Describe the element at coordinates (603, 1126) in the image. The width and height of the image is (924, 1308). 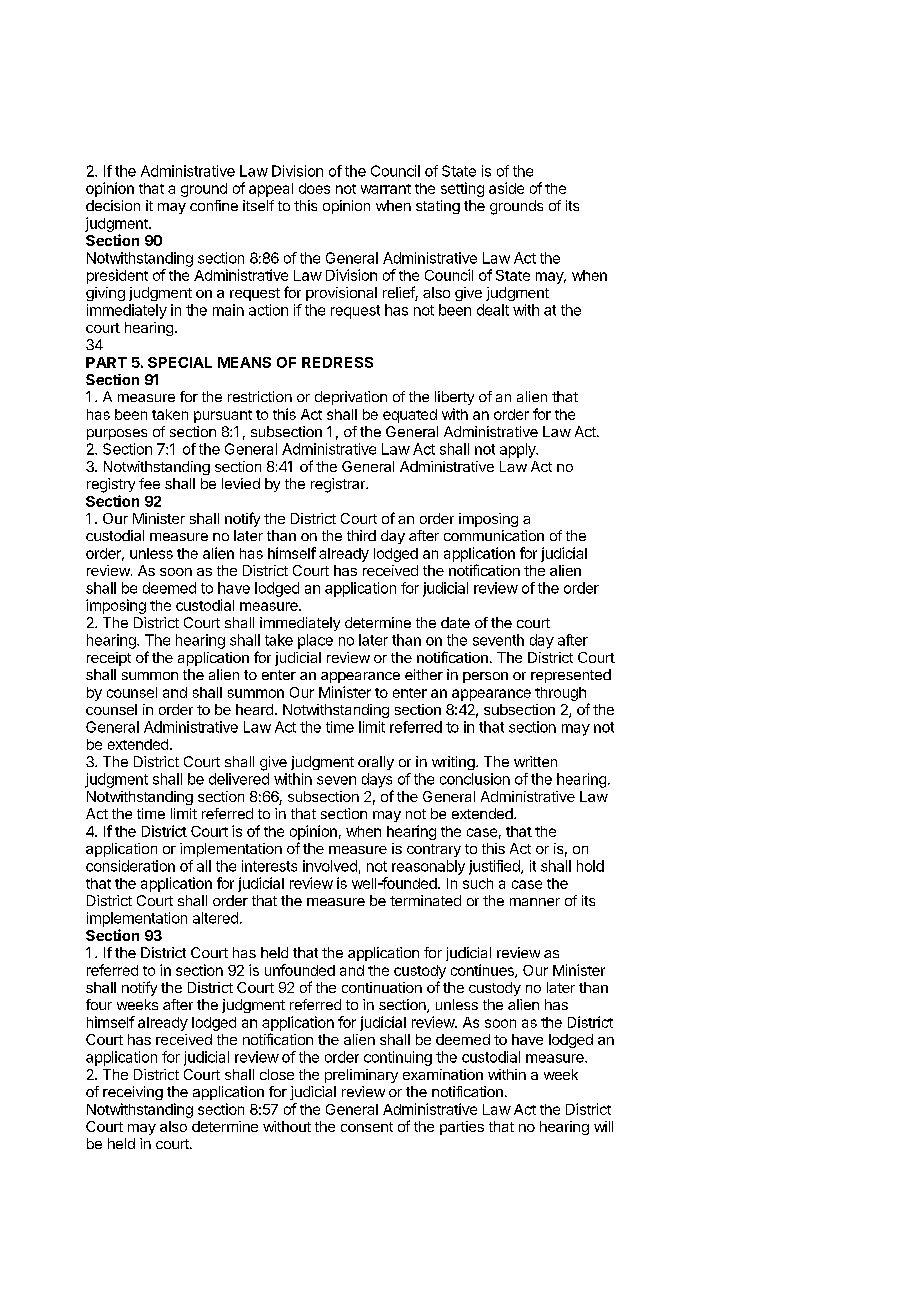
I see `will` at that location.
